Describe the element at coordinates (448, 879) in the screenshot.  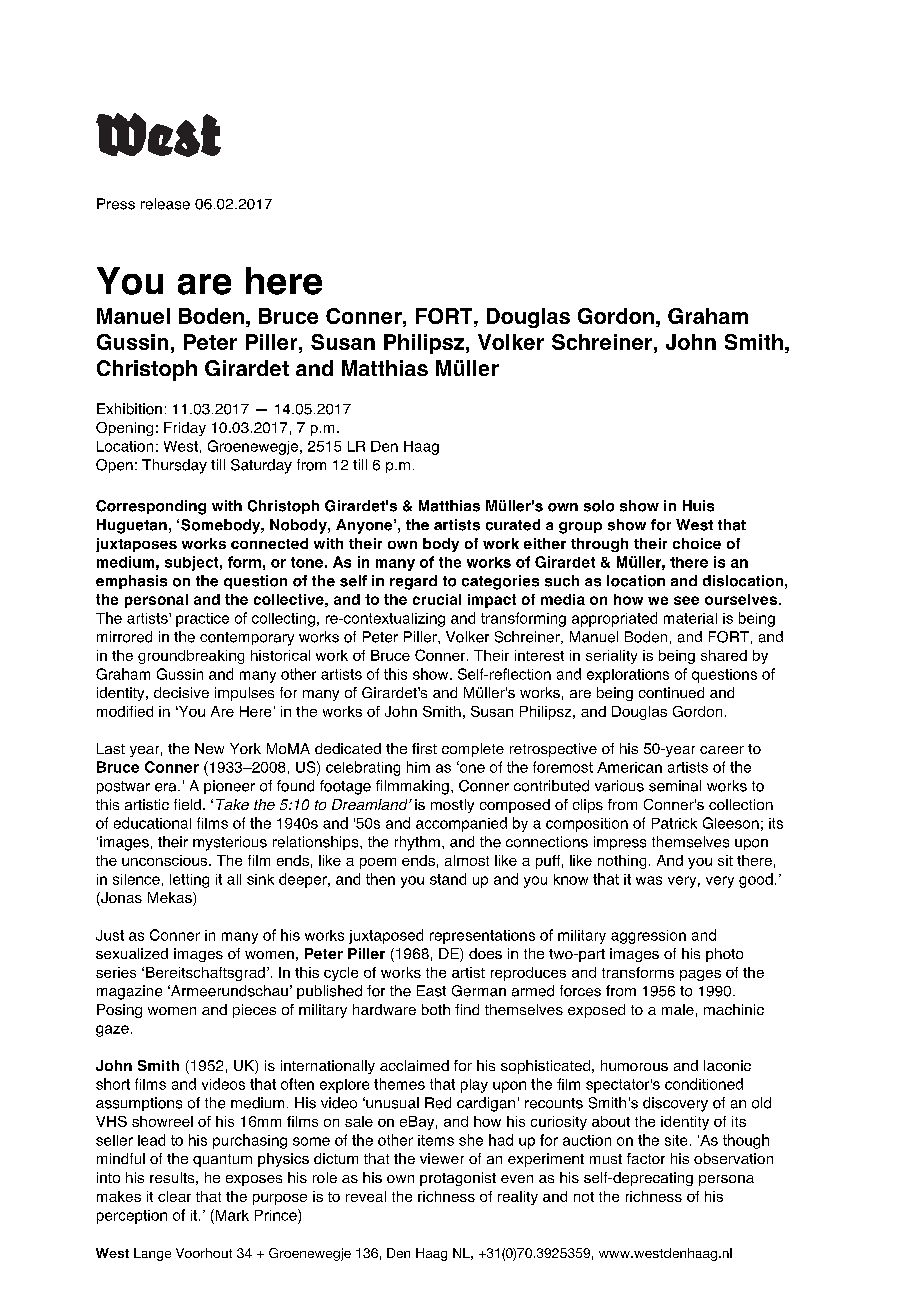
I see `stand` at that location.
